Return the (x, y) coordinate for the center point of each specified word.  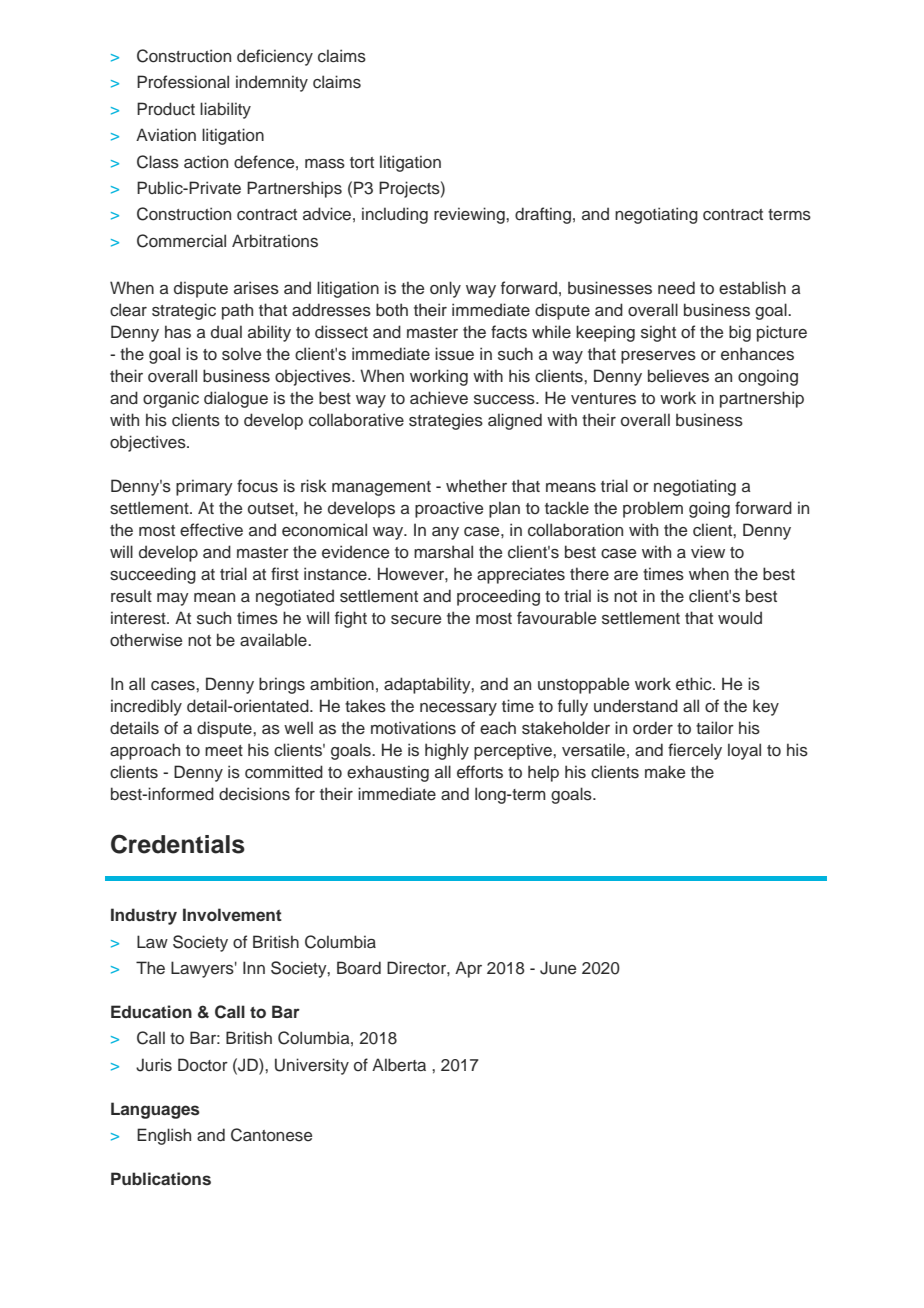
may (173, 599)
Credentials (178, 844)
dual (226, 332)
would (740, 618)
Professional (183, 82)
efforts (480, 772)
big (740, 333)
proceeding (498, 597)
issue (454, 354)
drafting (543, 215)
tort (362, 162)
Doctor (203, 1065)
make (665, 771)
